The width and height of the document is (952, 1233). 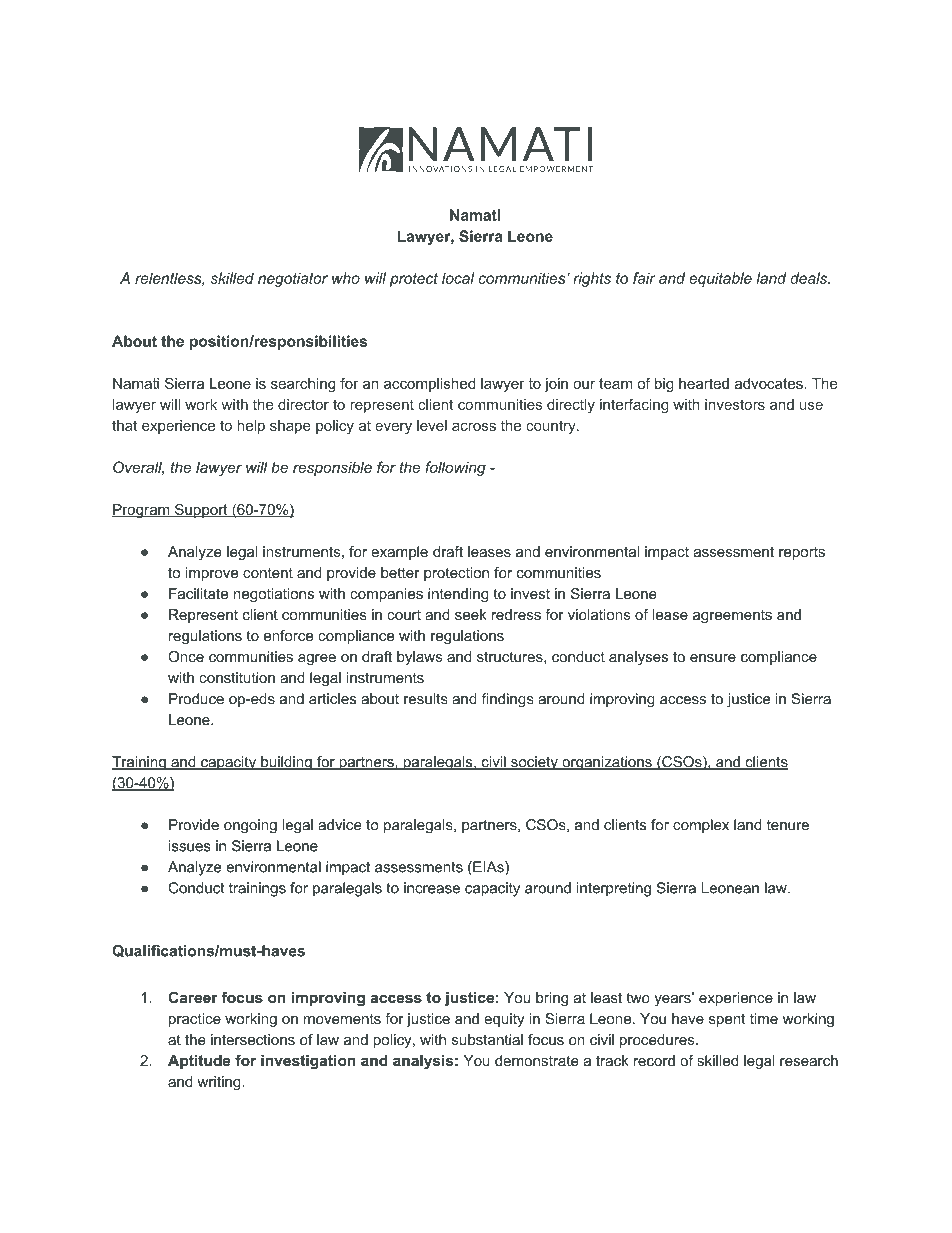 I want to click on interpreting, so click(x=614, y=889).
